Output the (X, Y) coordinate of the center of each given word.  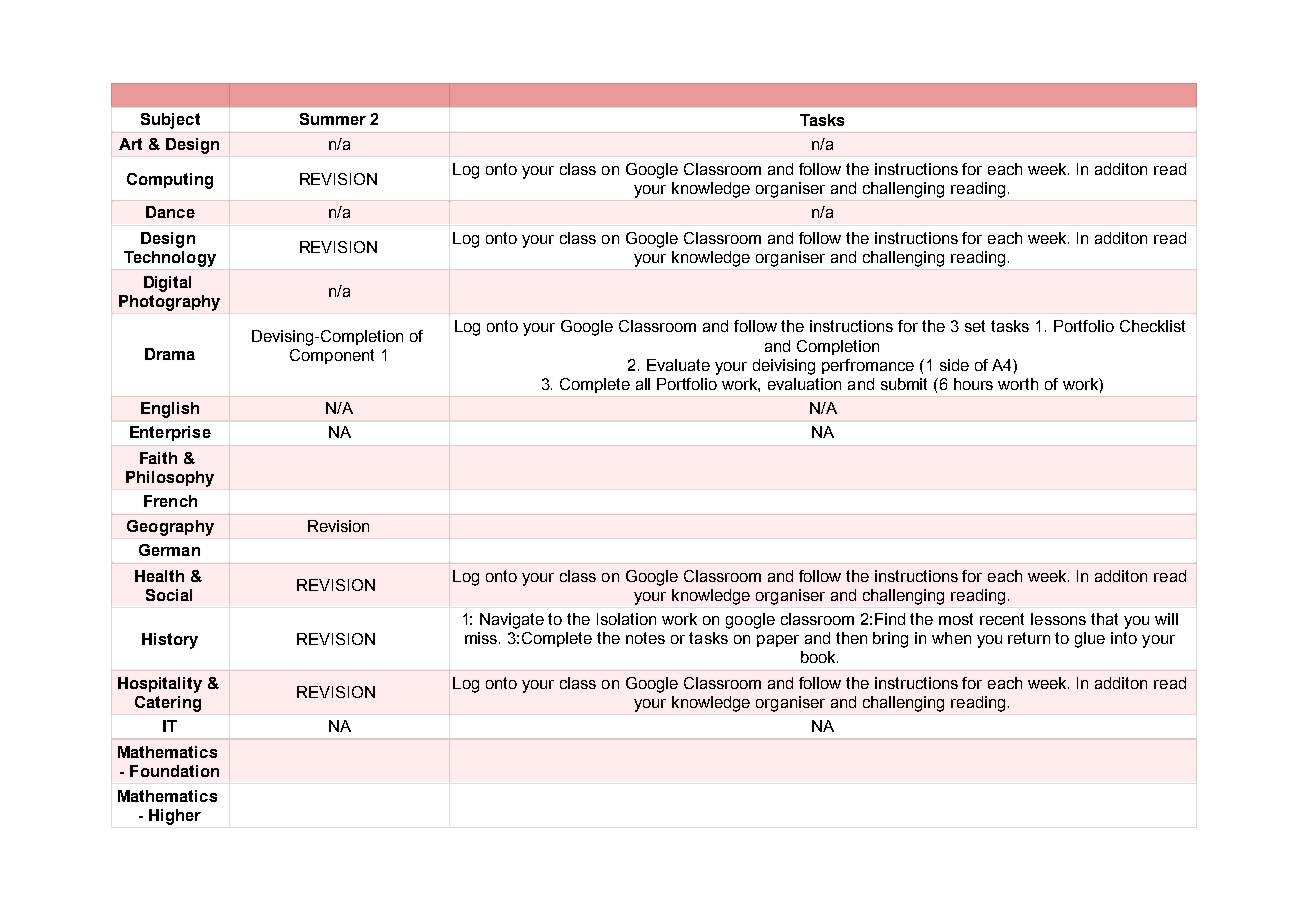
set (975, 326)
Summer (333, 119)
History (170, 641)
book (819, 657)
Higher (175, 817)
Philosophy (170, 479)
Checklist (1152, 326)
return (1029, 638)
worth (1018, 384)
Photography (169, 303)
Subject (170, 121)
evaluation (804, 384)
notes (645, 638)
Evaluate (678, 365)
